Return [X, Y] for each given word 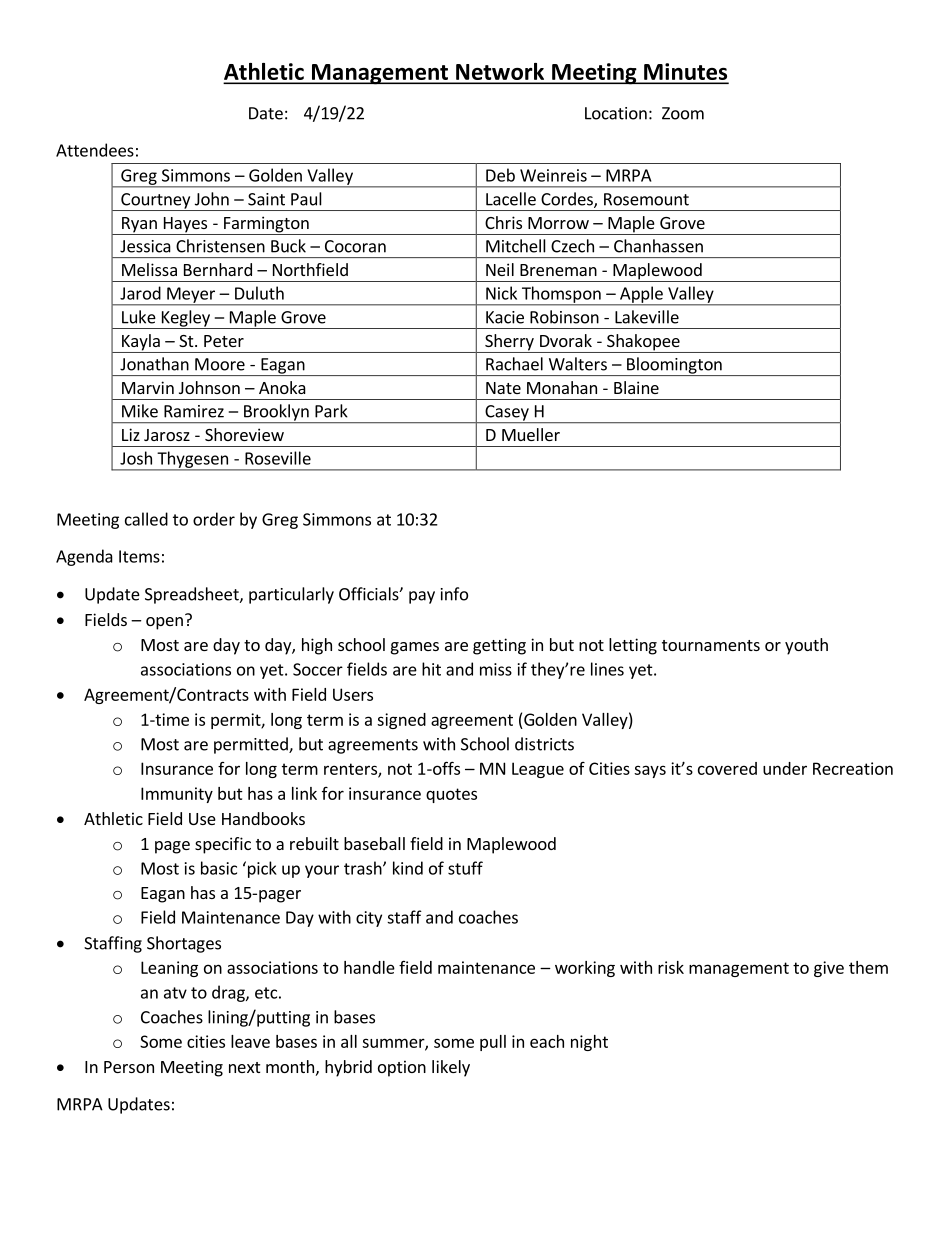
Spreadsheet [193, 595]
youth [806, 646]
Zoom [683, 113]
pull [493, 1043]
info [454, 594]
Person [129, 1067]
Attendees [95, 150]
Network [500, 73]
